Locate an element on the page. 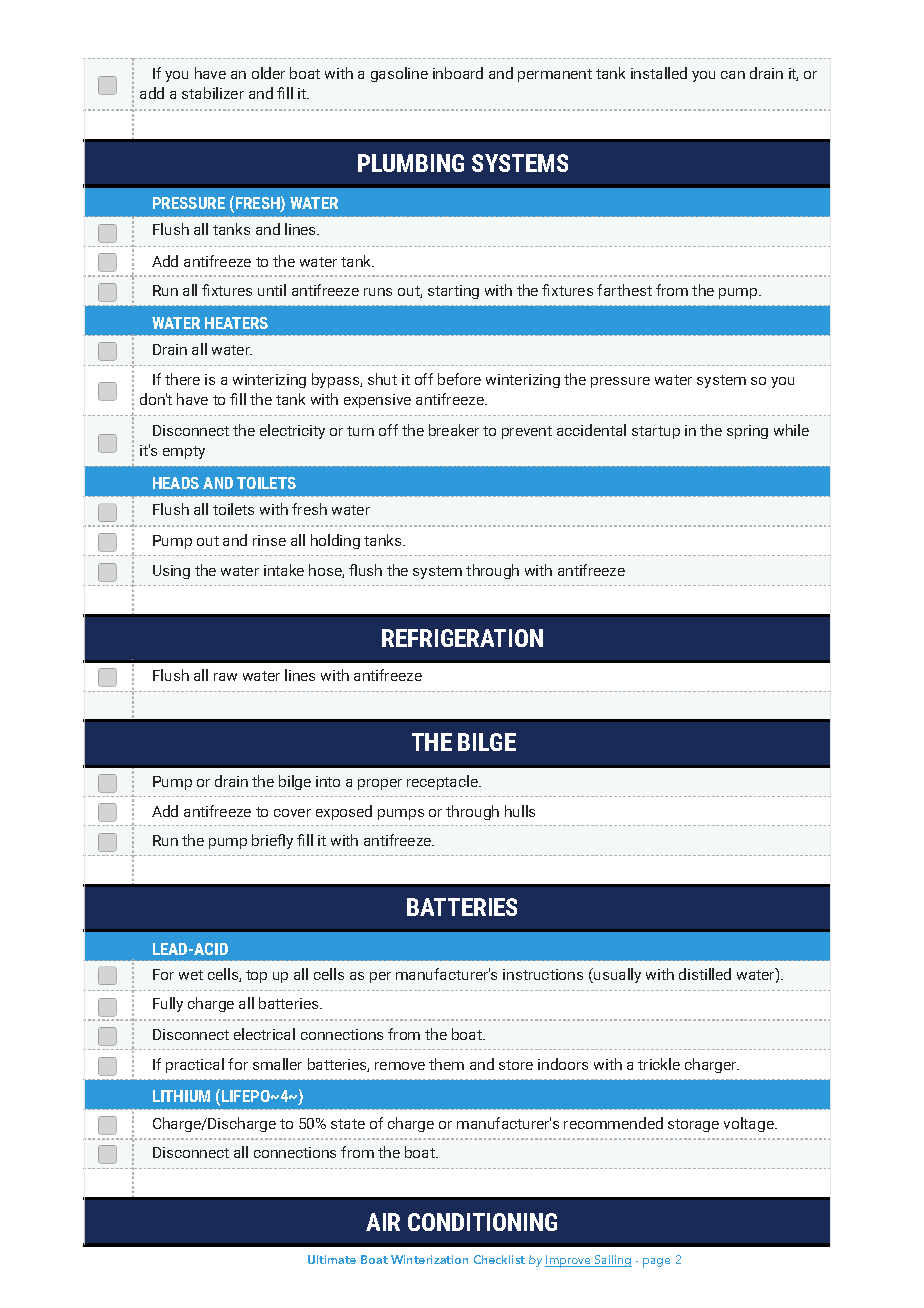 This document has width=924, height=1308. REFRIGERATION is located at coordinates (462, 638).
